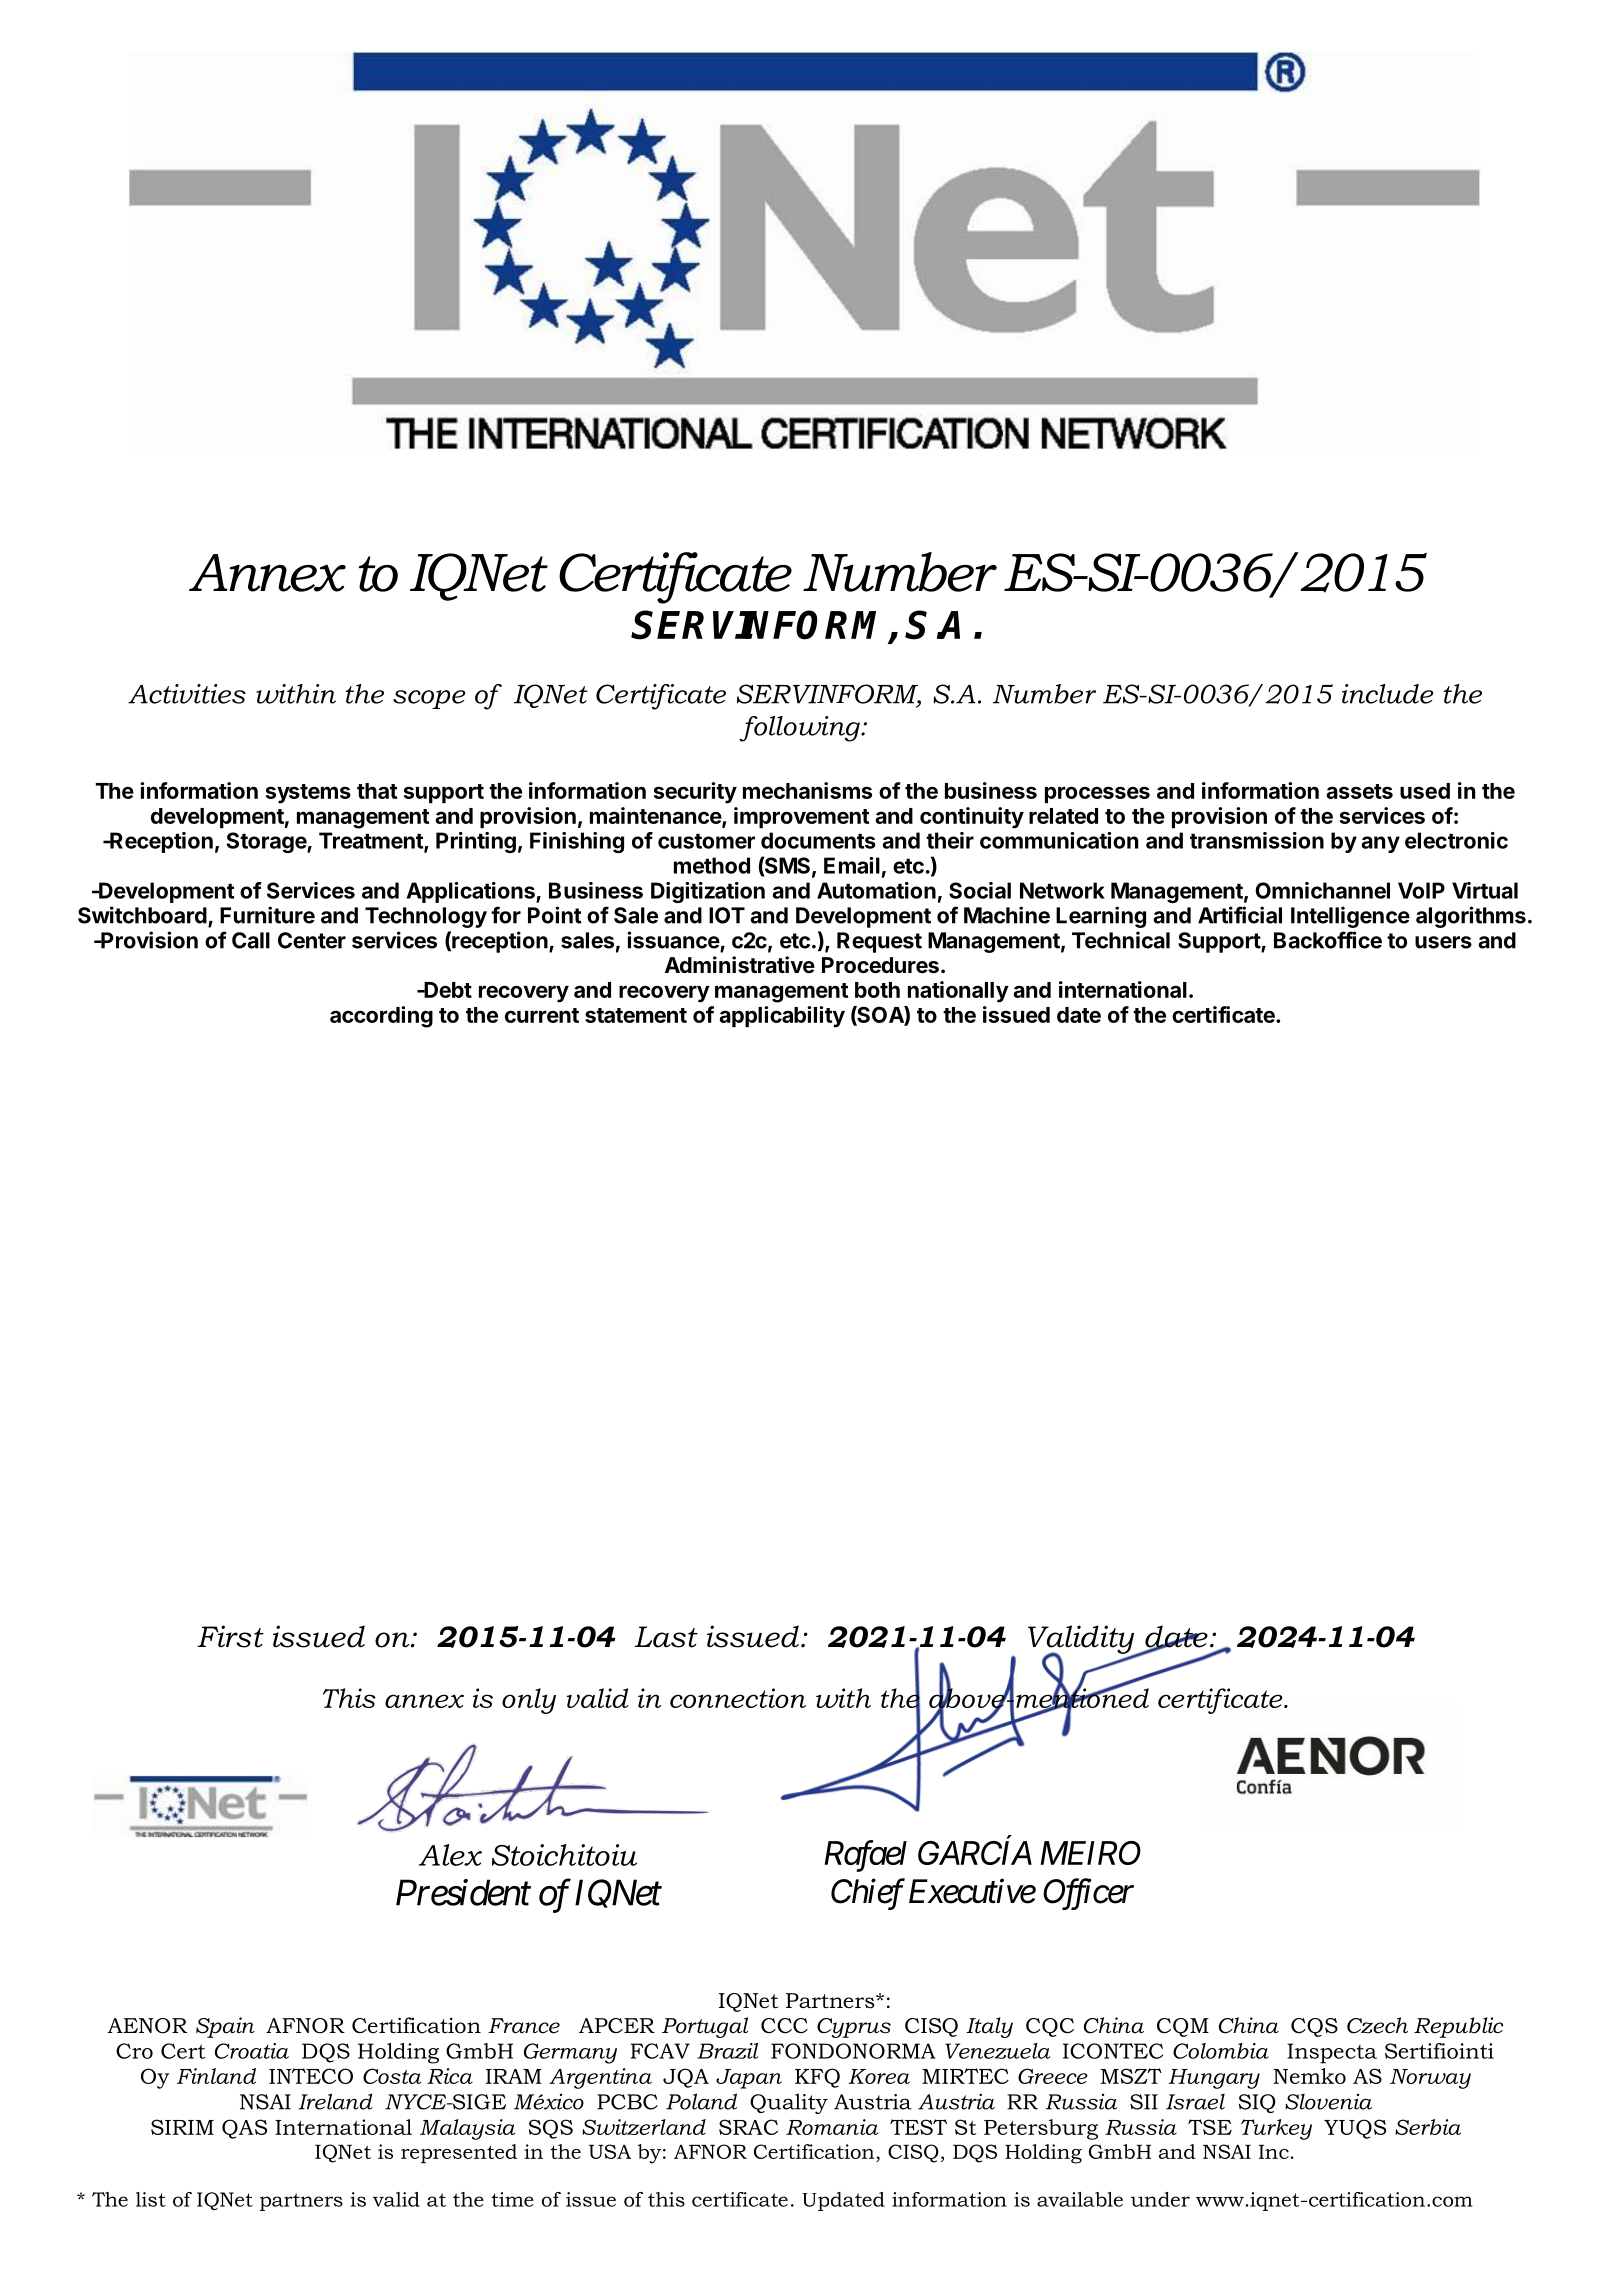 Image resolution: width=1610 pixels, height=2277 pixels. Describe the element at coordinates (800, 729) in the page. I see `following` at that location.
